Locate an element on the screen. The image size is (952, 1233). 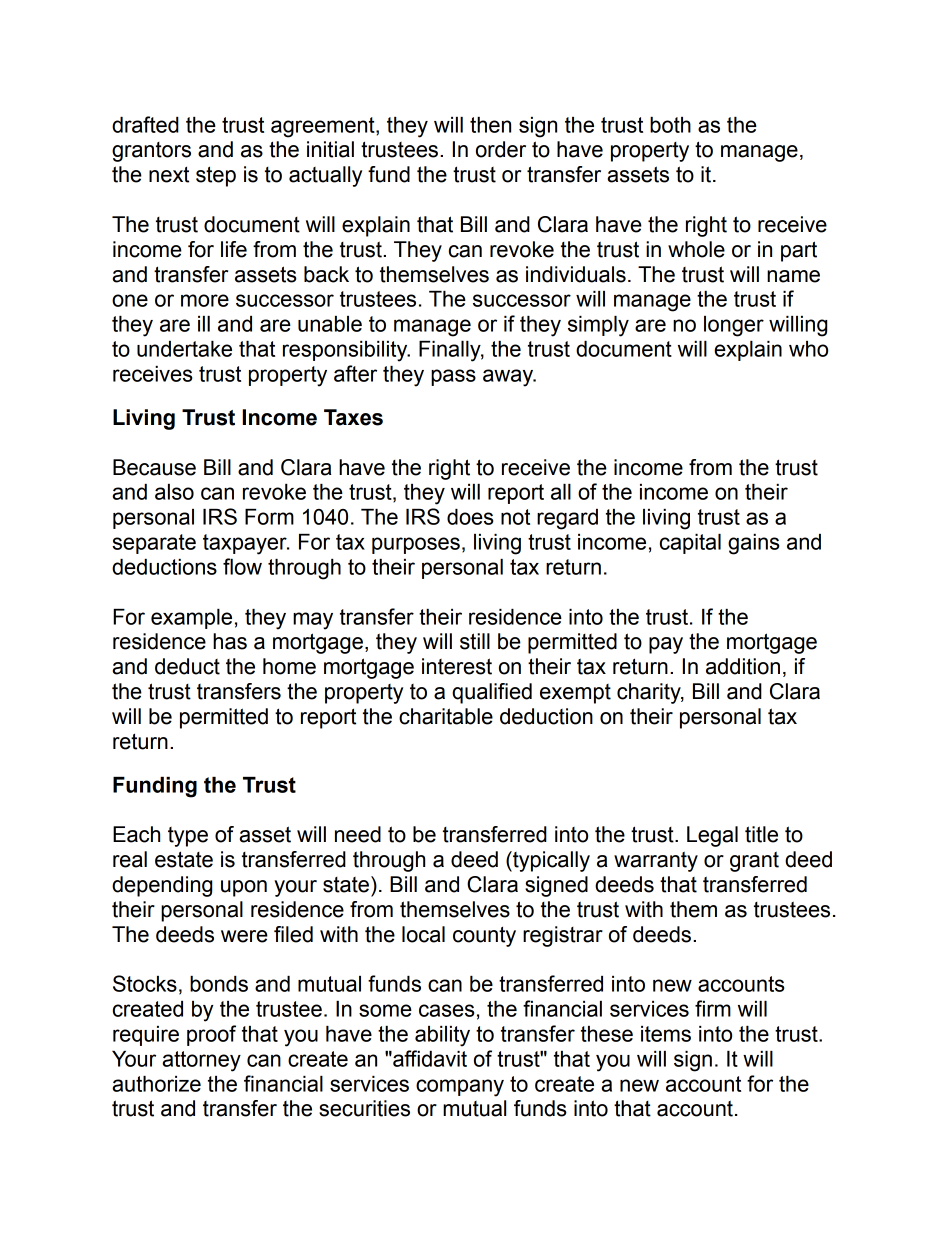
both is located at coordinates (670, 125).
